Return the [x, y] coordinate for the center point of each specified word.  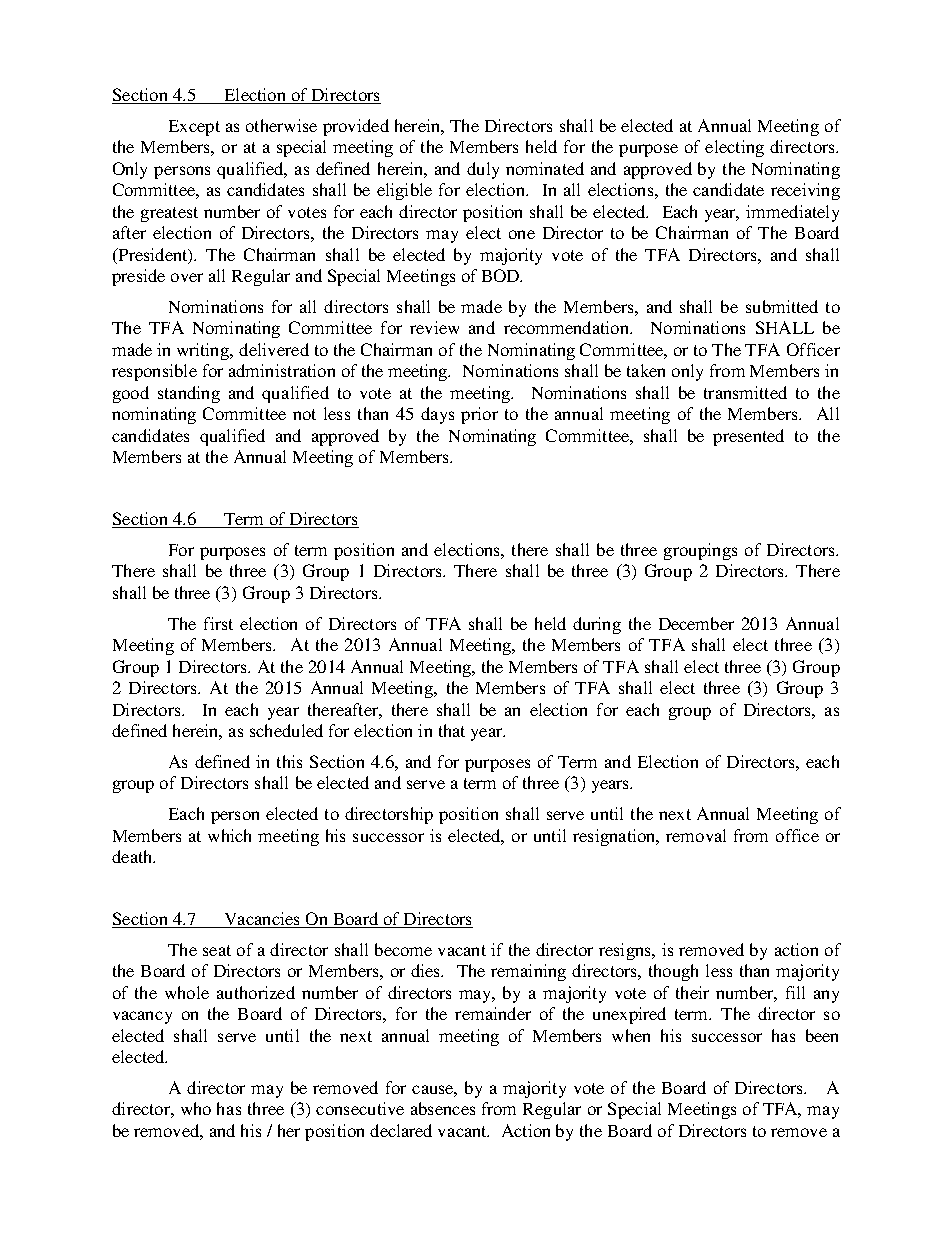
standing [189, 394]
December [696, 623]
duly [483, 170]
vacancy [142, 1017]
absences [443, 1108]
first [218, 623]
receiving [805, 191]
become [403, 949]
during [597, 625]
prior [479, 415]
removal [696, 835]
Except [194, 128]
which [229, 835]
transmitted [745, 392]
